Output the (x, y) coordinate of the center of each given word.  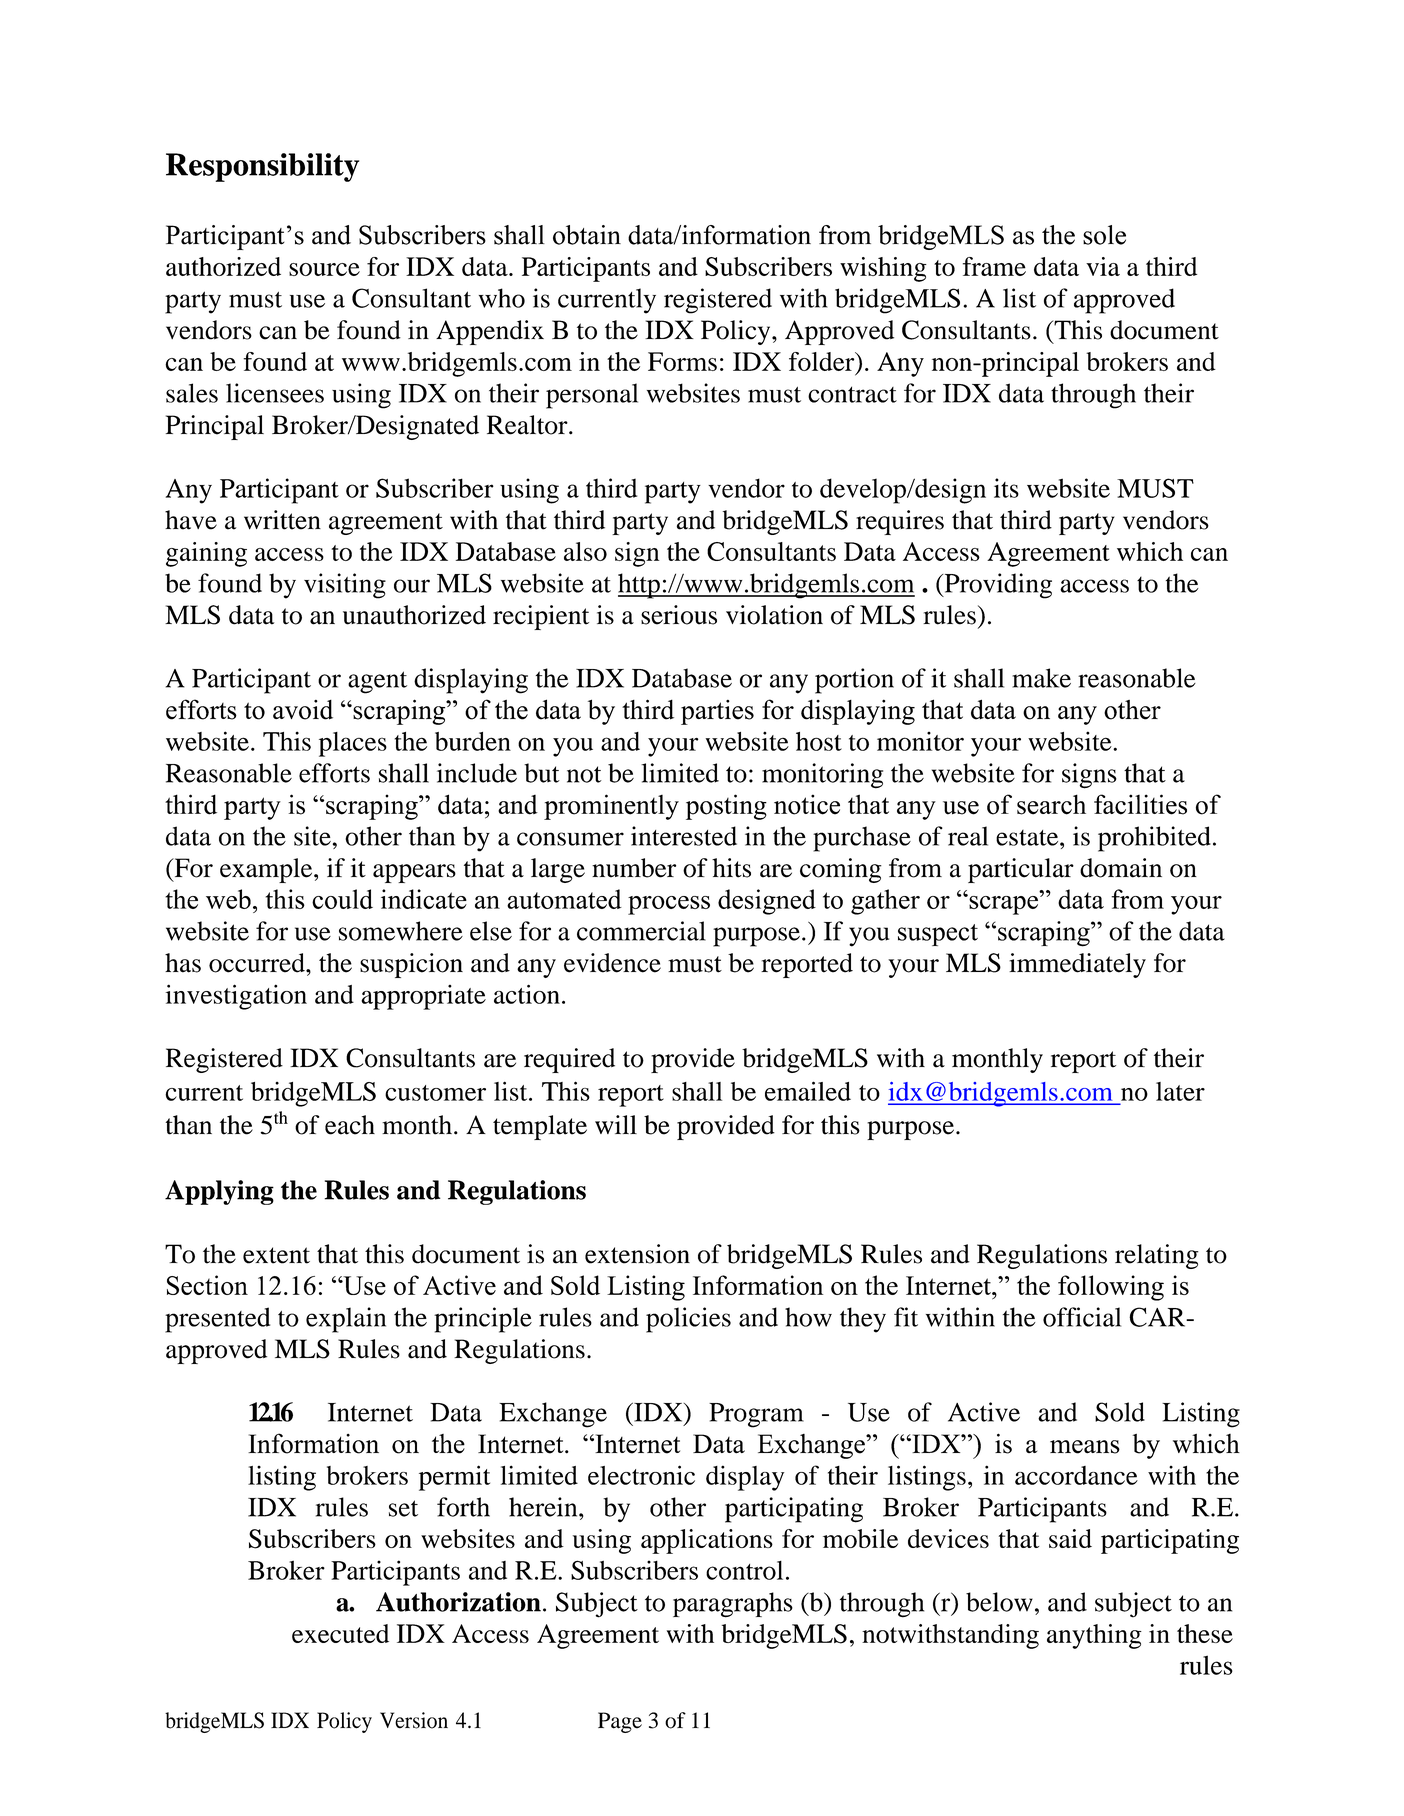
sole (1104, 235)
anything (1094, 1636)
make (1041, 678)
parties (717, 712)
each (350, 1125)
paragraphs (733, 1605)
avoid (303, 710)
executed (340, 1633)
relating (1157, 1256)
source (324, 269)
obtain (587, 235)
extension (637, 1254)
